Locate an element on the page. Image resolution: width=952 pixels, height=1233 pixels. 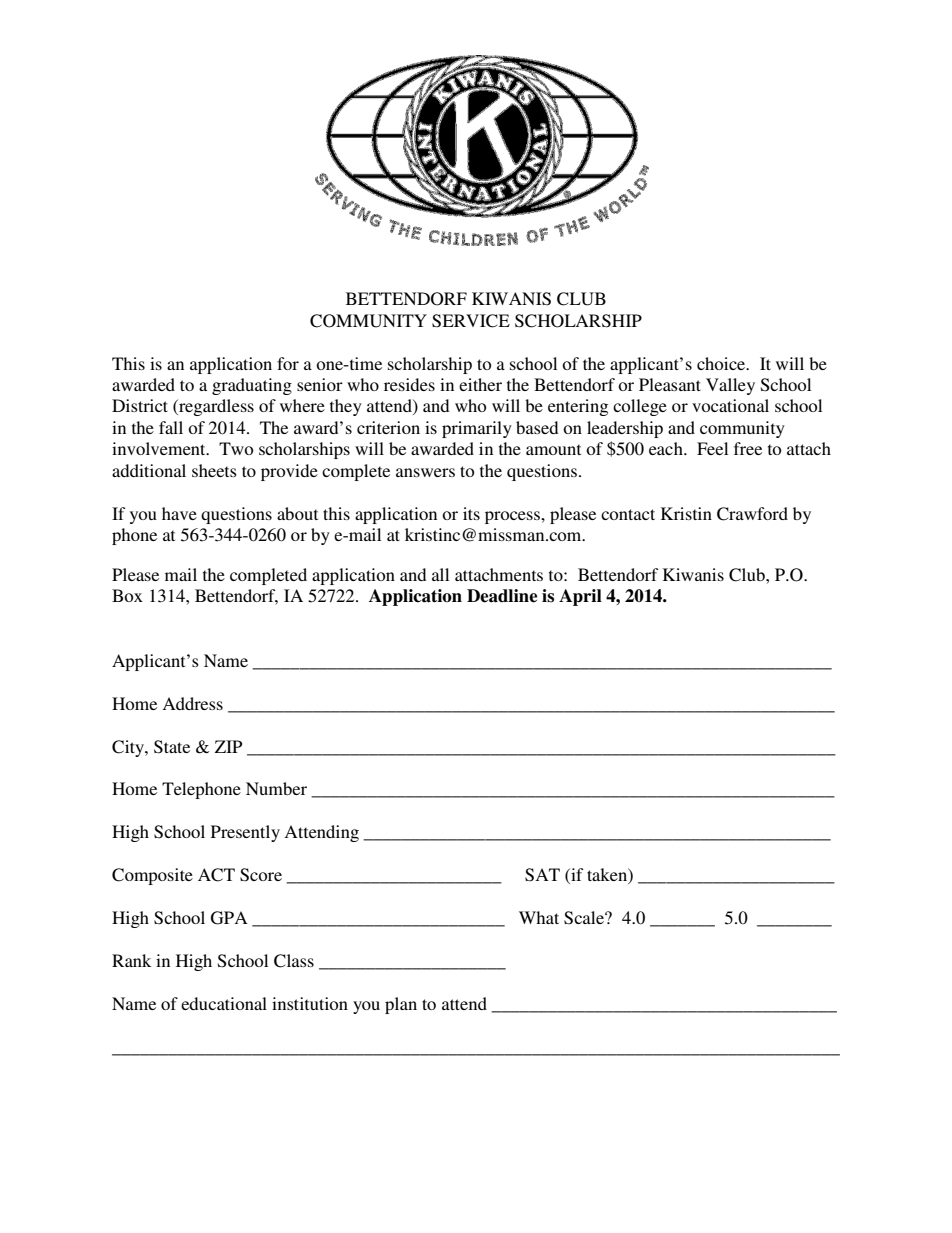
graduating is located at coordinates (252, 386).
